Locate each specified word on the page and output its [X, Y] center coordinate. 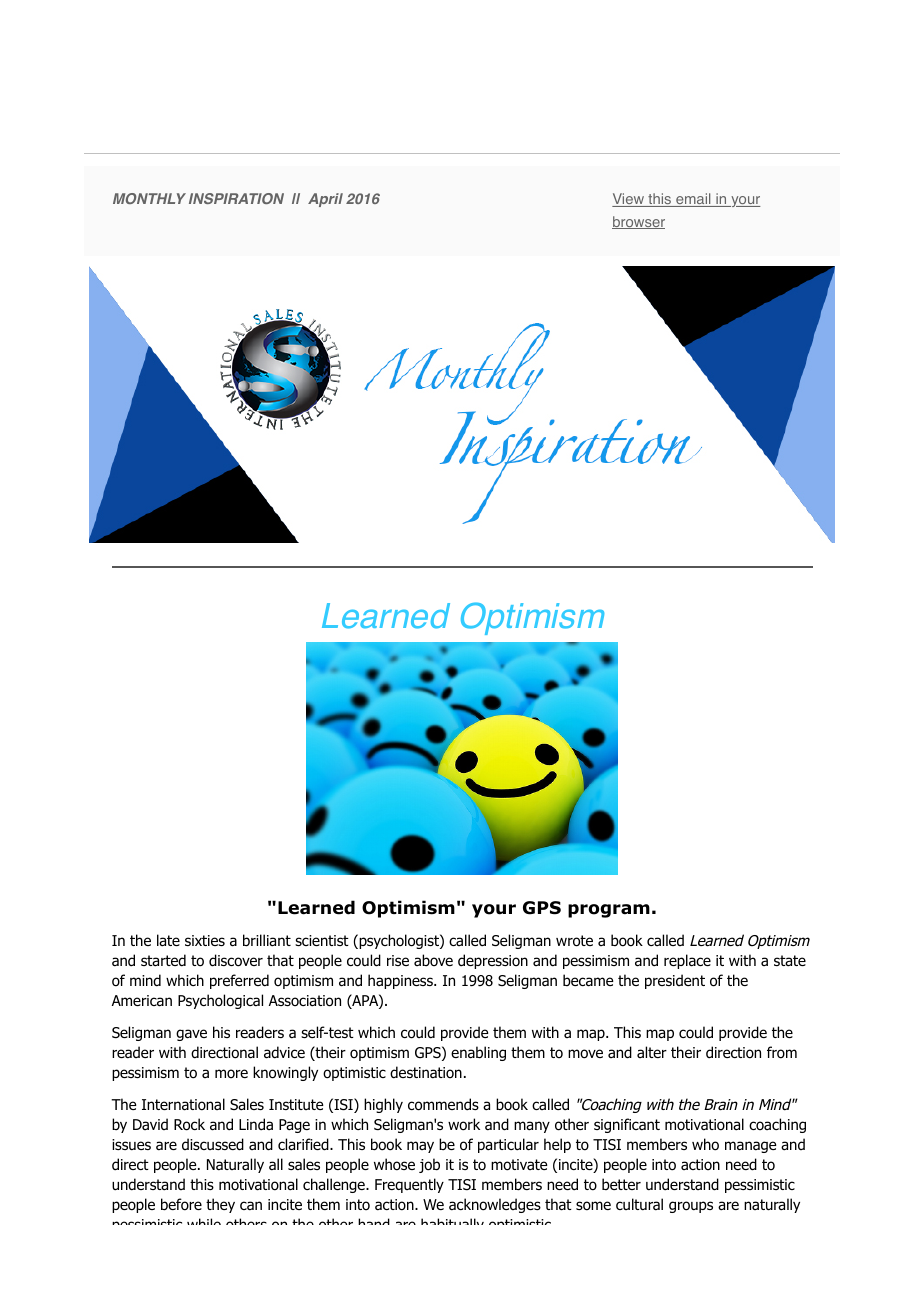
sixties [205, 940]
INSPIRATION [236, 198]
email [693, 200]
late [168, 940]
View [629, 200]
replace [687, 961]
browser [638, 222]
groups [691, 1207]
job [429, 1165]
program [609, 911]
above [433, 960]
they [220, 1205]
